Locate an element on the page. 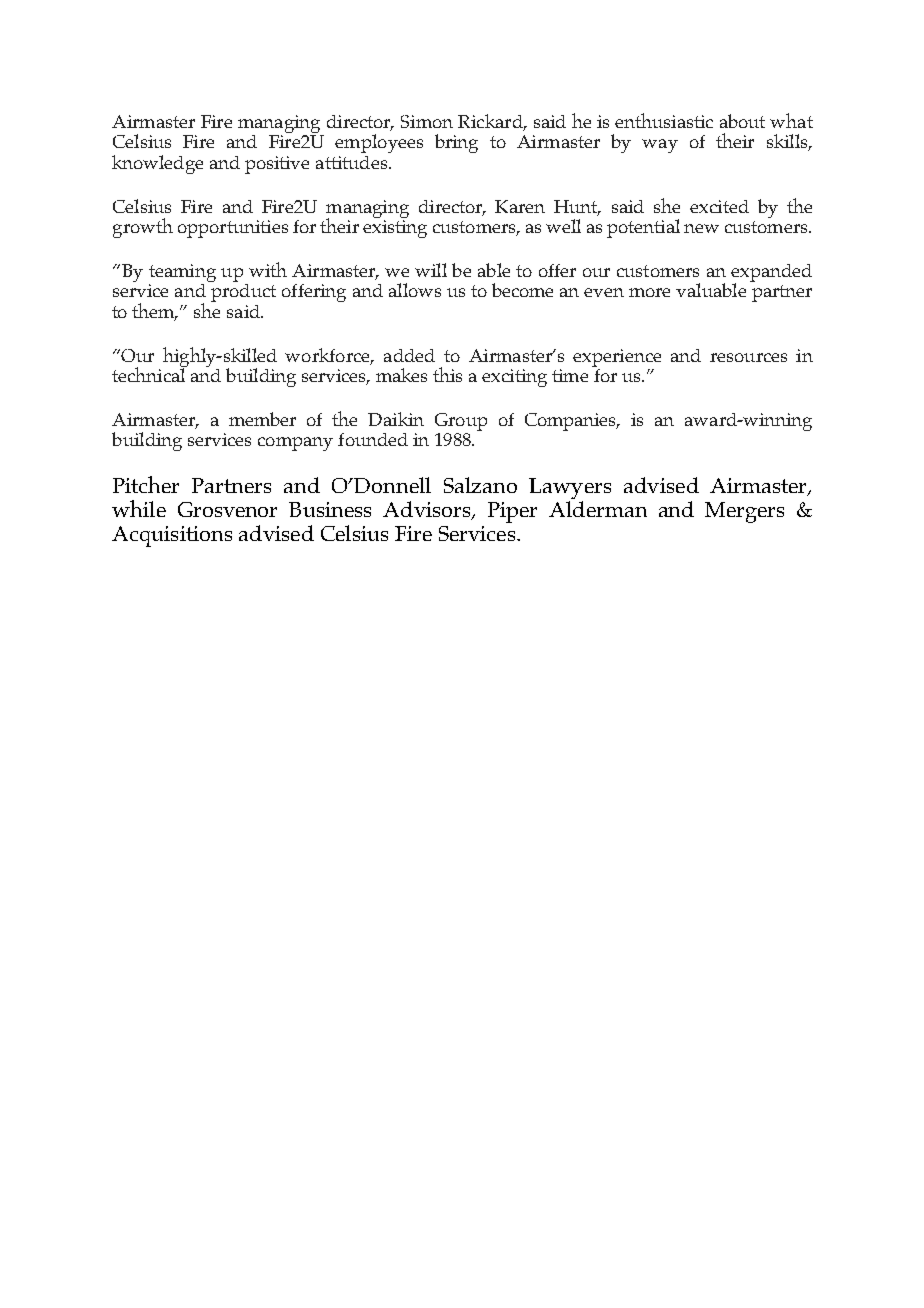  them is located at coordinates (155, 311).
